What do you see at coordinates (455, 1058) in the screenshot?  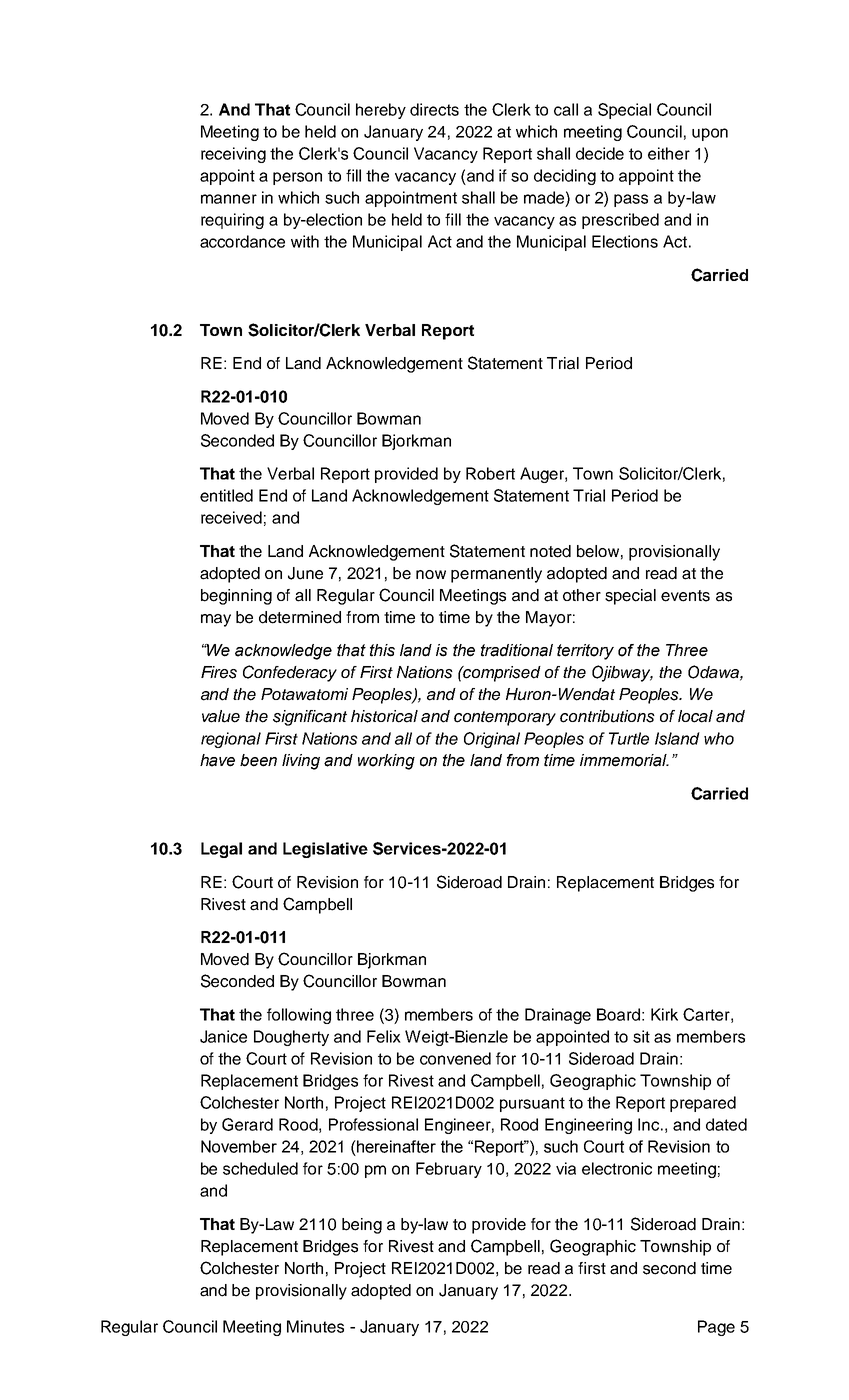 I see `convened` at bounding box center [455, 1058].
